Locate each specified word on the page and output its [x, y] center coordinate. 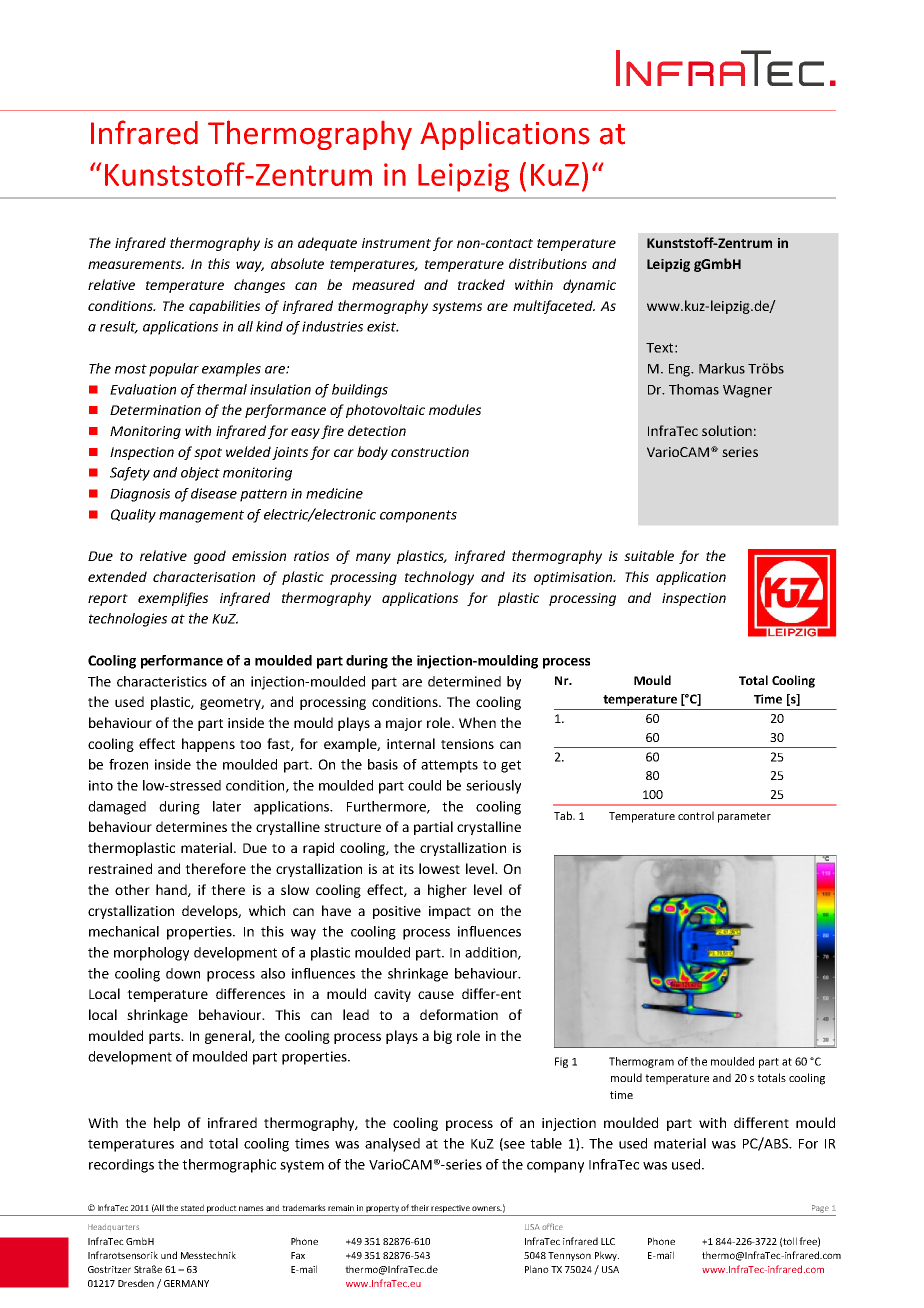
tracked [481, 284]
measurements [136, 264]
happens [208, 745]
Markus [722, 368]
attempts [449, 766]
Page [820, 1209]
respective [450, 1209]
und [169, 1255]
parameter [744, 817]
